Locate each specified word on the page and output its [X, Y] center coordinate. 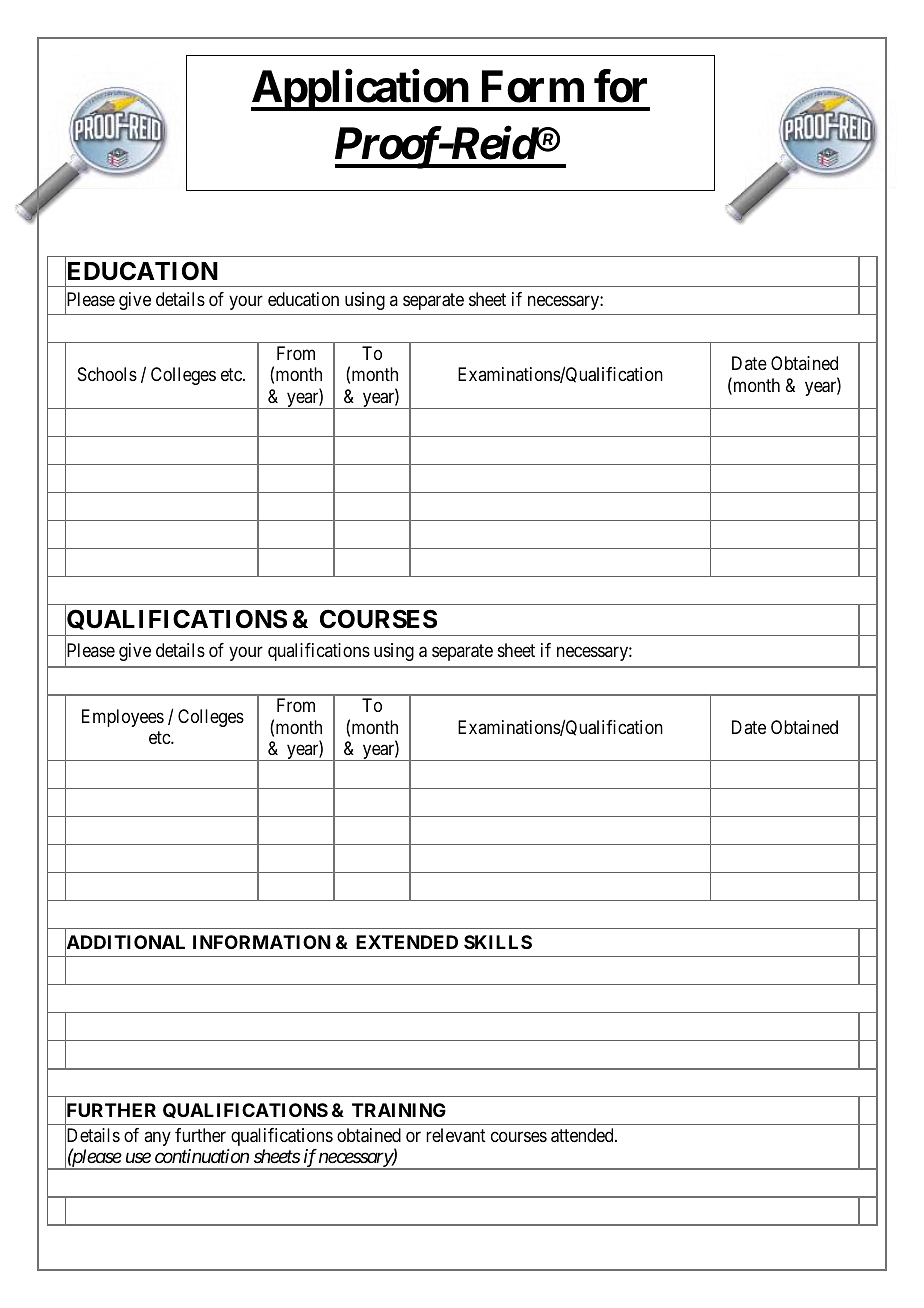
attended [583, 1135]
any [157, 1138]
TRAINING [399, 1110]
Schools [107, 374]
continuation [202, 1156]
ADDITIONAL [125, 943]
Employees [123, 718]
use [138, 1158]
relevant [456, 1135]
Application [361, 90]
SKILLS [498, 942]
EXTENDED [407, 942]
